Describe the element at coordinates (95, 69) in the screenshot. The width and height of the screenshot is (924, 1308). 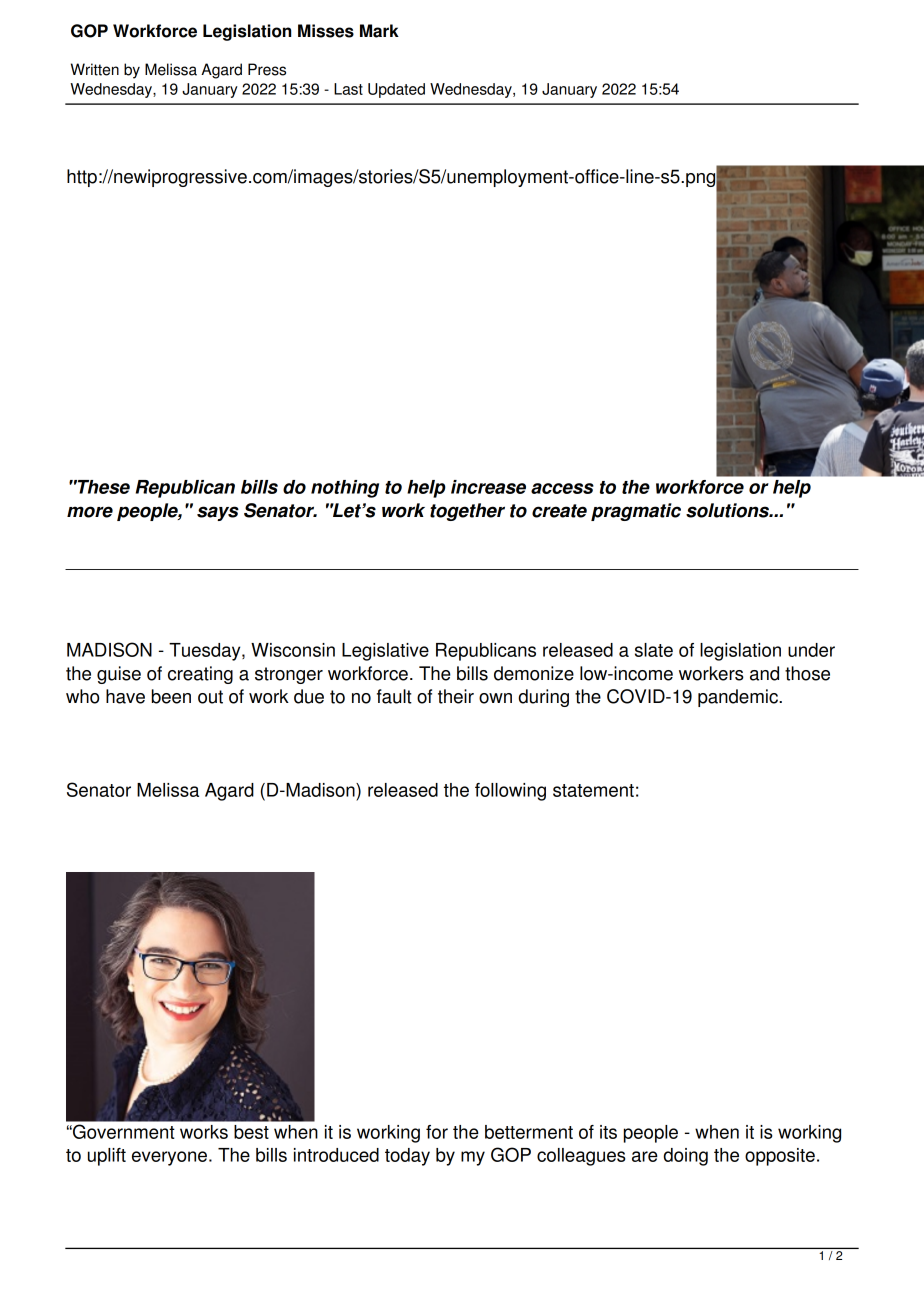
I see `Written` at that location.
